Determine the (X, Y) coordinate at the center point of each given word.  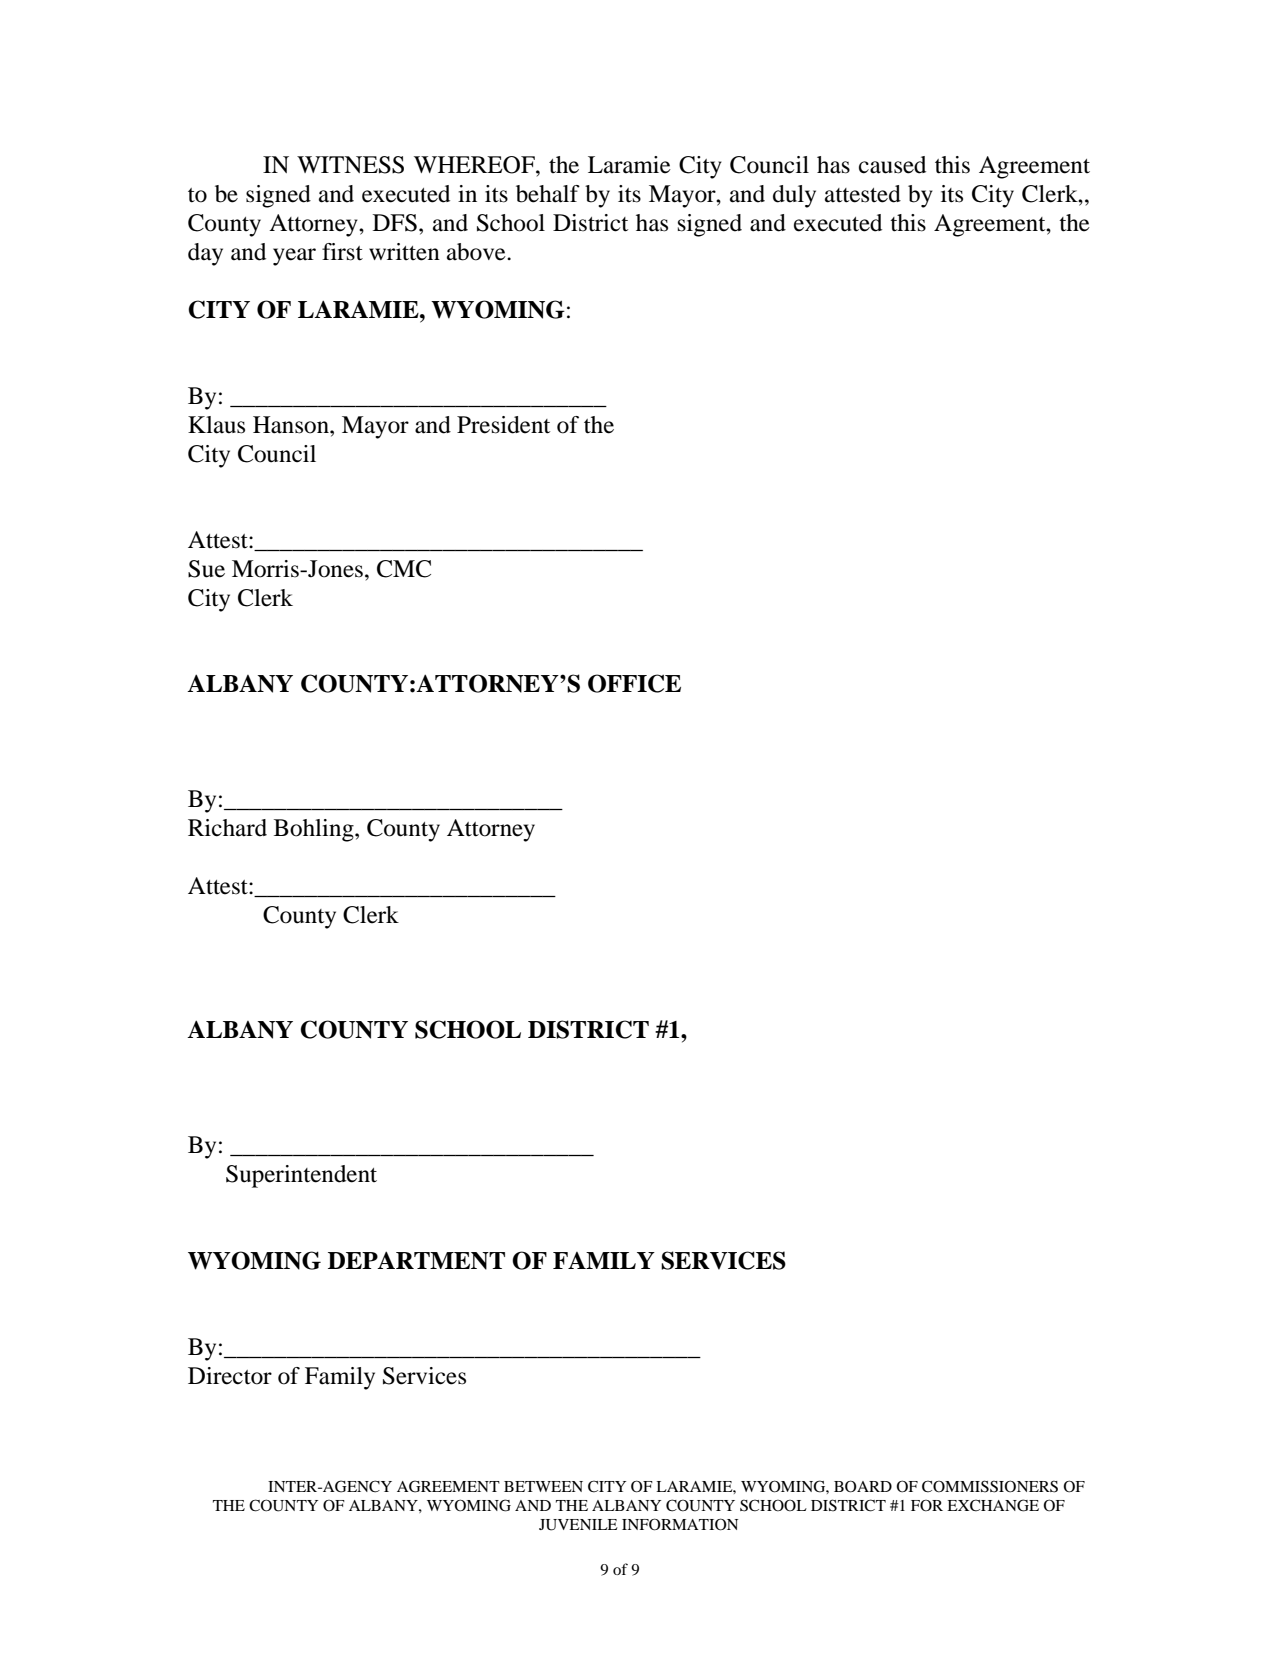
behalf (548, 194)
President (503, 425)
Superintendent (301, 1176)
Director (230, 1376)
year (294, 257)
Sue (206, 569)
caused (892, 165)
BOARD (863, 1486)
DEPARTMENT (416, 1260)
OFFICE (634, 683)
